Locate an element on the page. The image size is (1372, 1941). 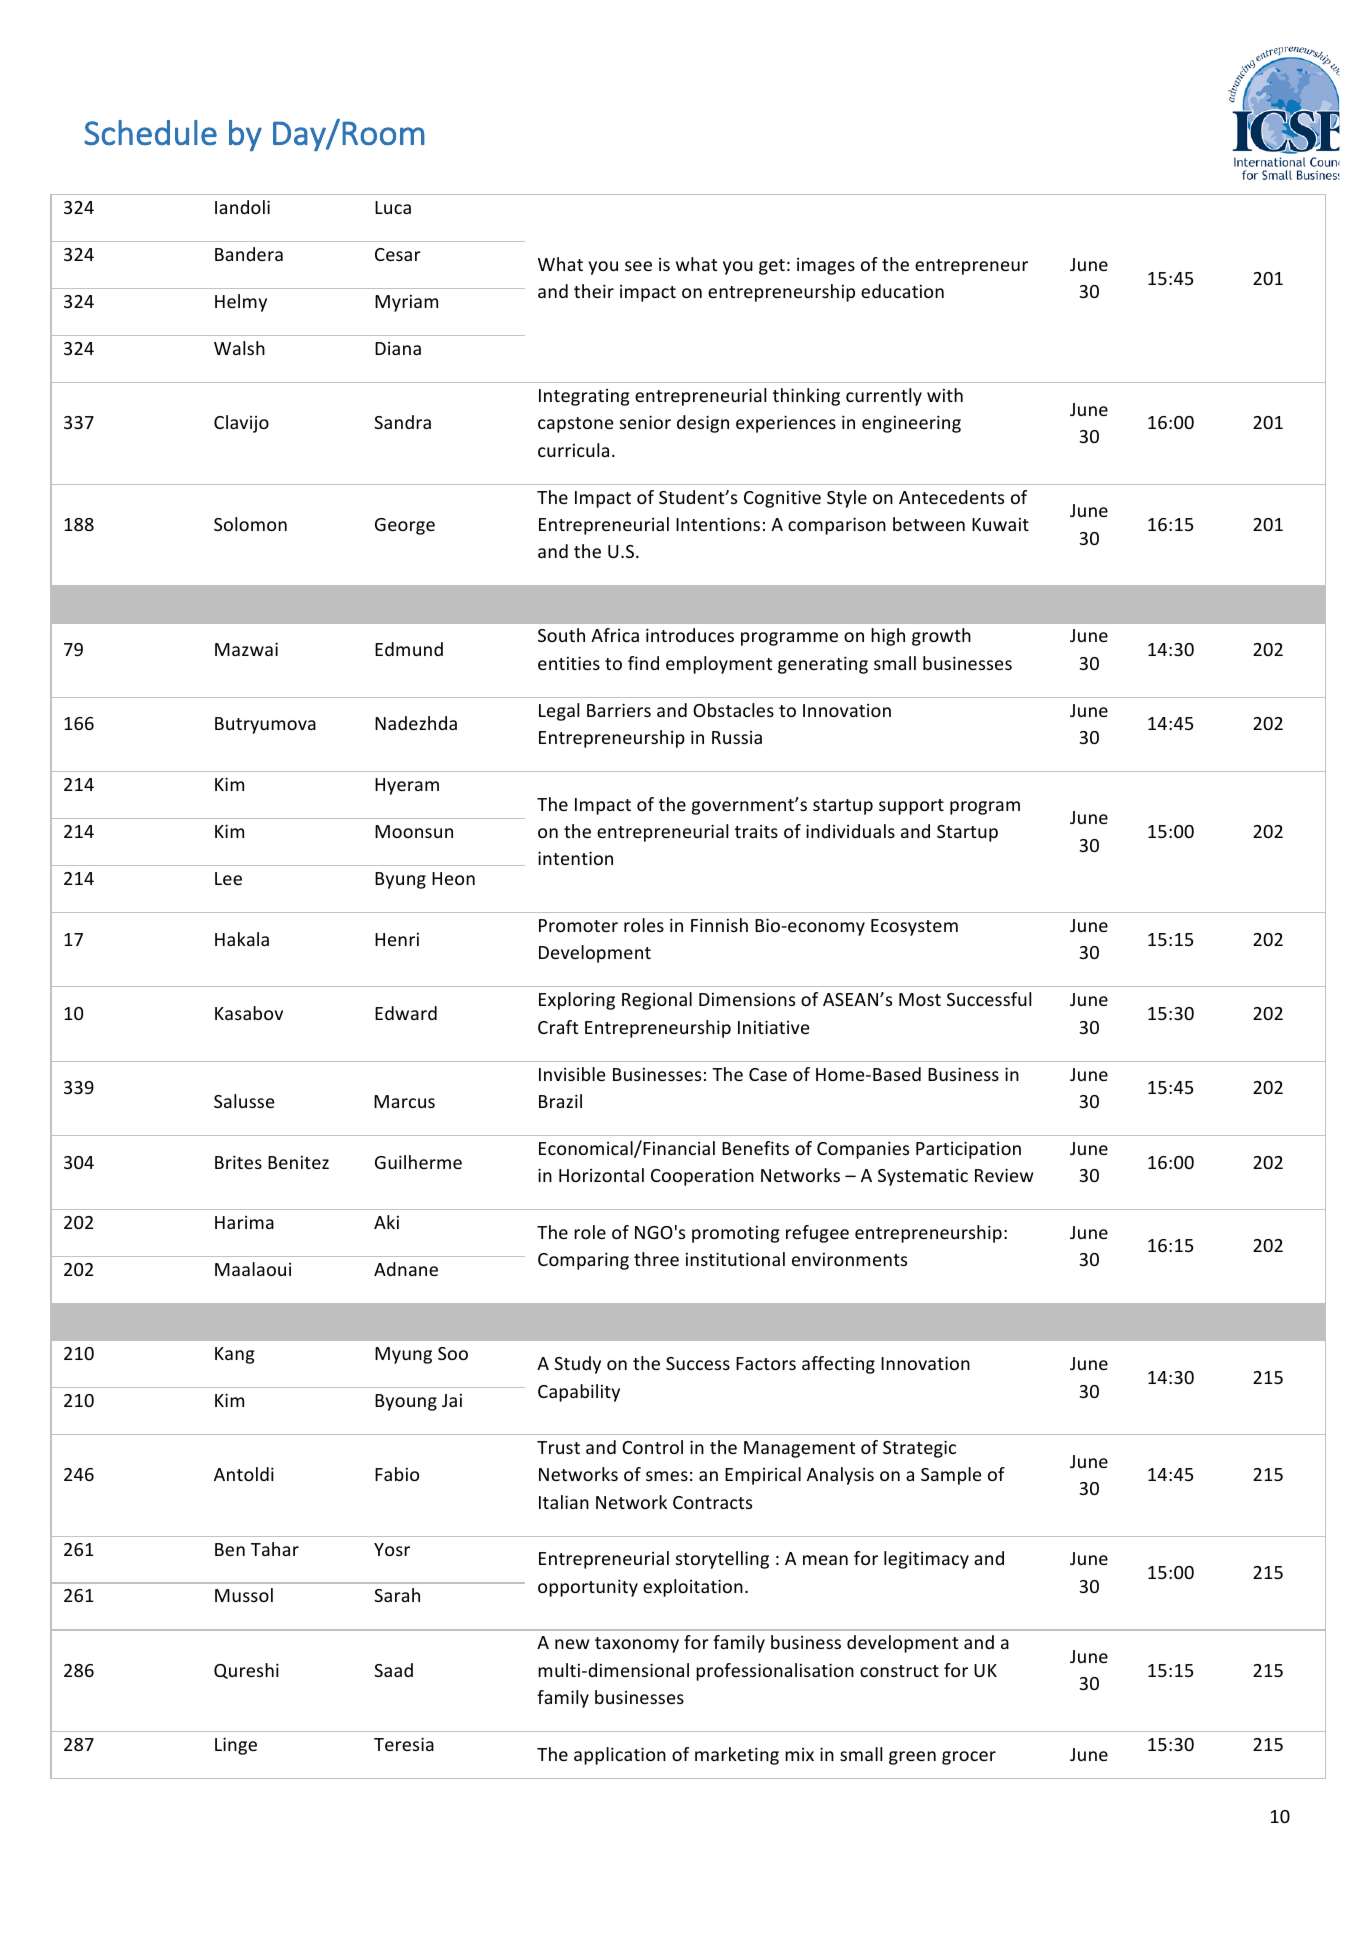
affecting is located at coordinates (838, 1365).
